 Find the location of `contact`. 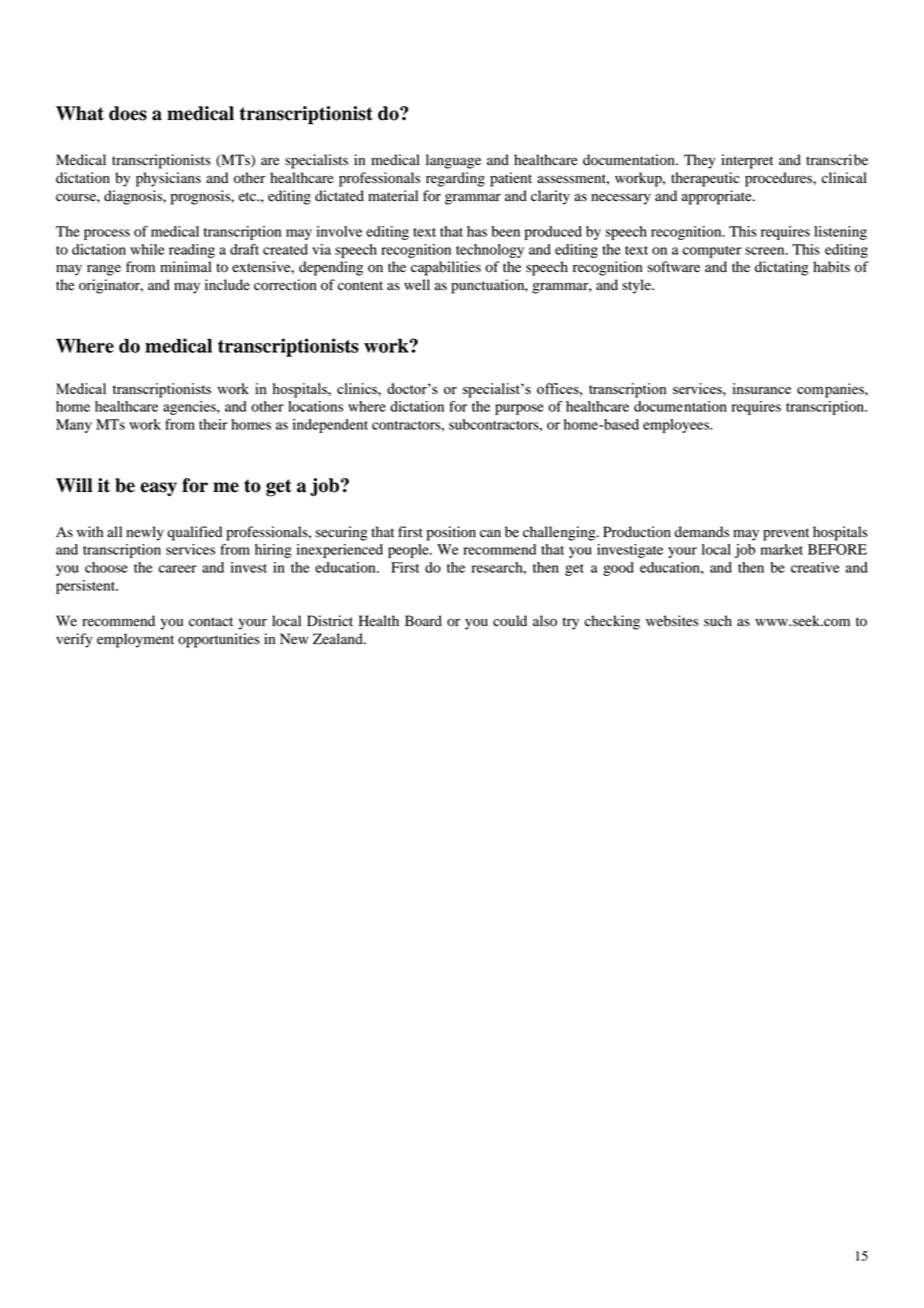

contact is located at coordinates (211, 622).
